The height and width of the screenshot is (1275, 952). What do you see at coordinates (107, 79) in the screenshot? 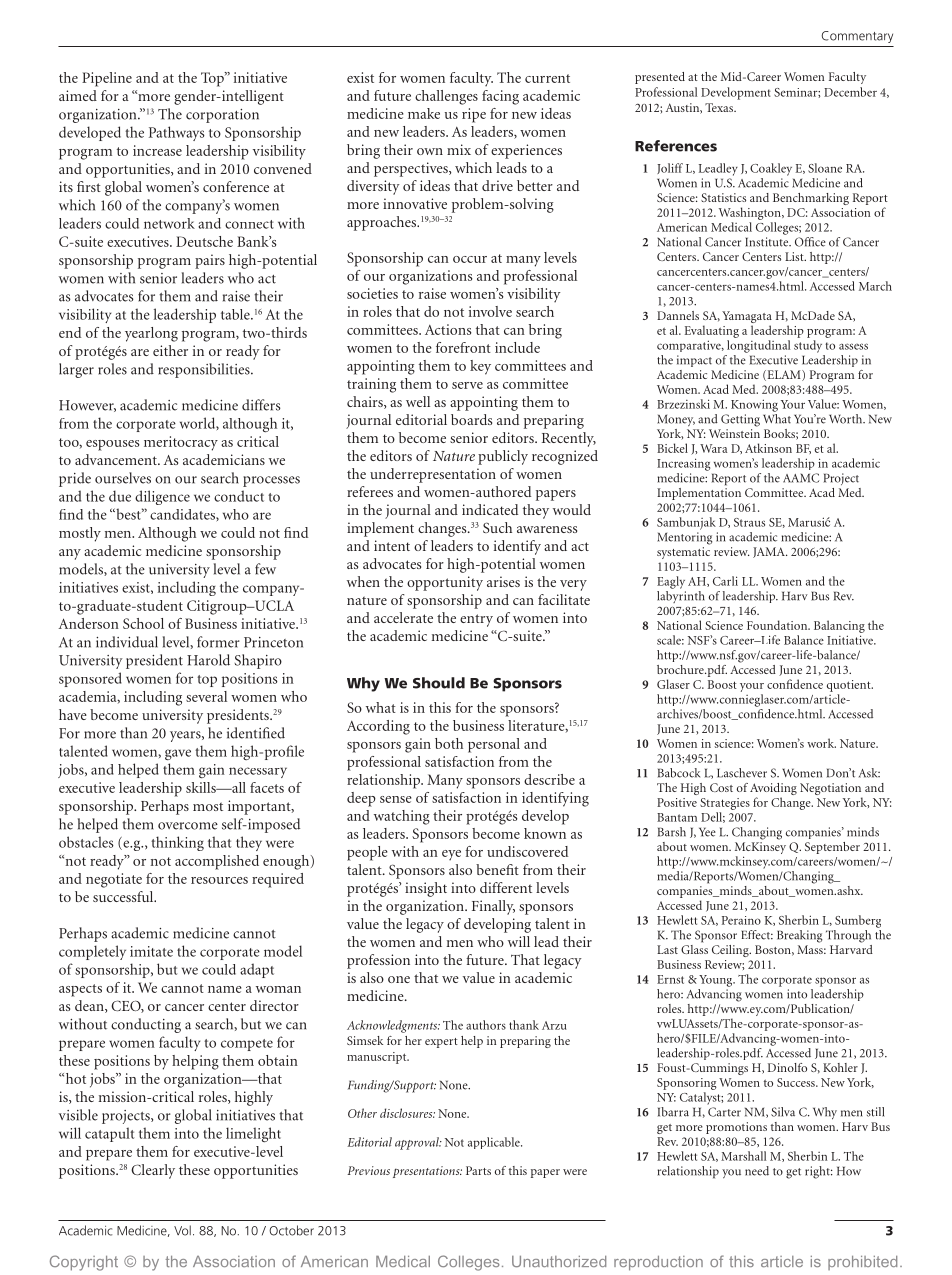
I see `Pipeline` at bounding box center [107, 79].
